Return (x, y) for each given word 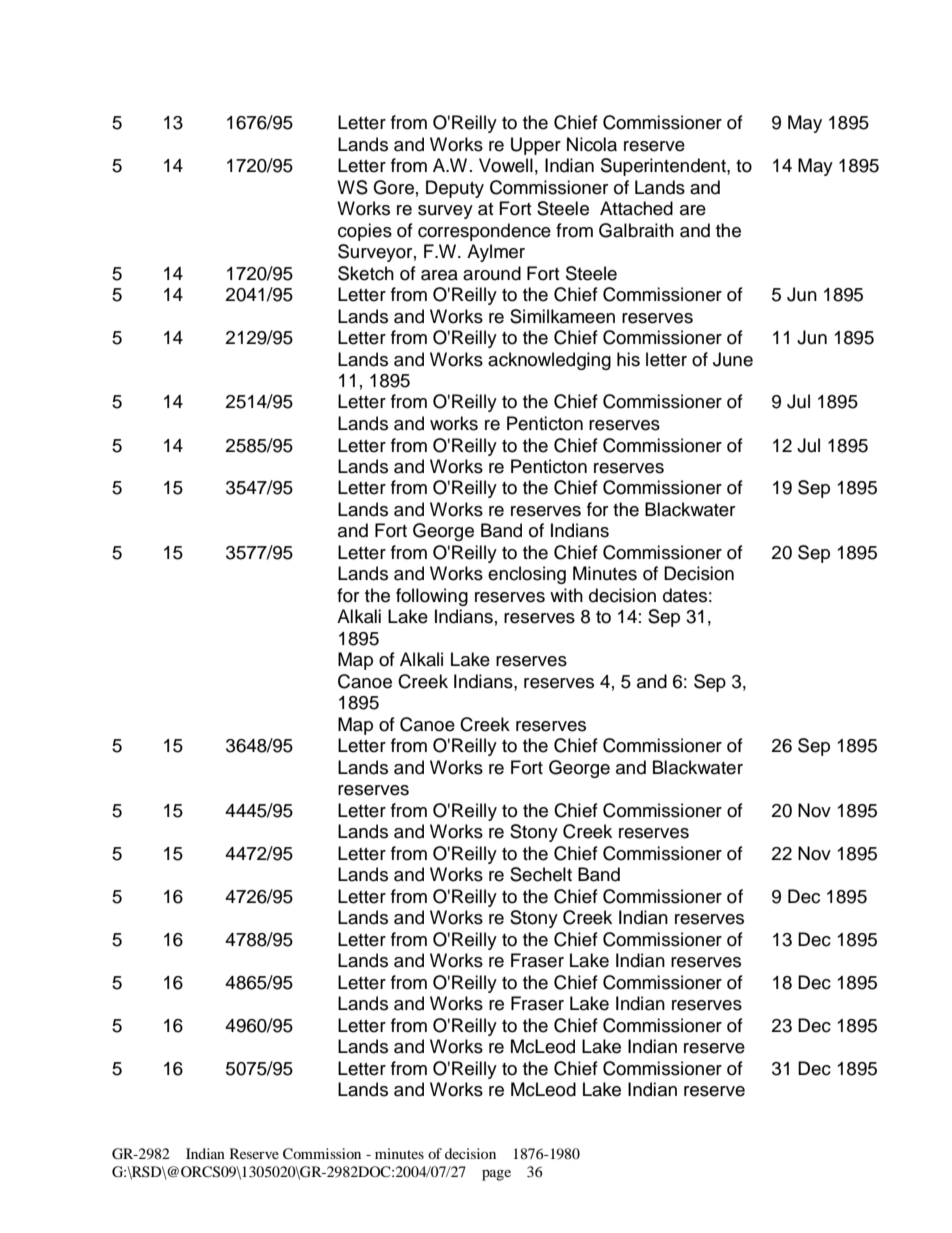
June (733, 359)
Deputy (455, 189)
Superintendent (664, 167)
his (628, 359)
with (566, 595)
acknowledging (549, 361)
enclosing (527, 575)
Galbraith (636, 230)
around (492, 273)
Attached (636, 208)
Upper (536, 146)
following (432, 597)
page (496, 1175)
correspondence (484, 232)
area (439, 275)
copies (365, 232)
